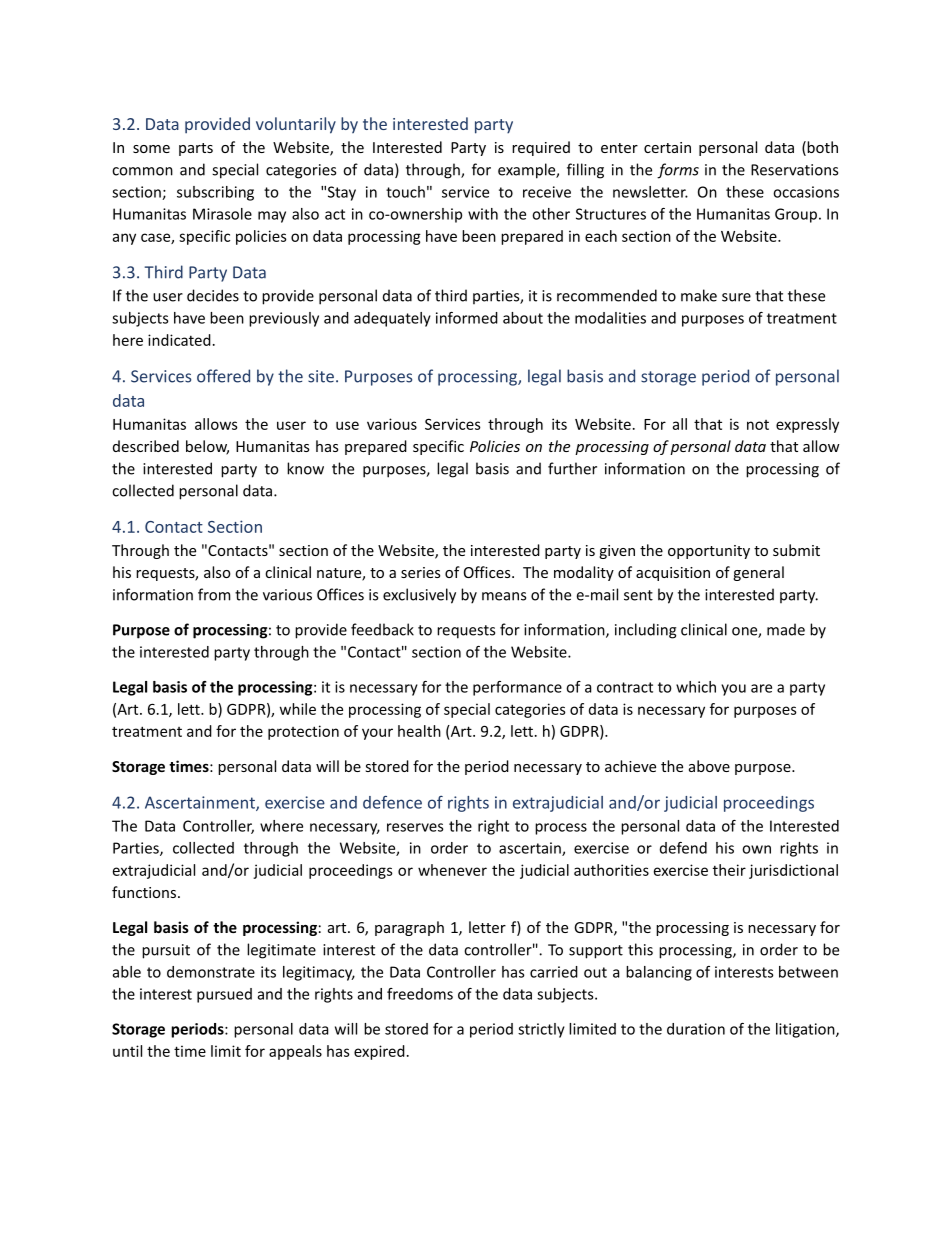 Image resolution: width=952 pixels, height=1233 pixels. What do you see at coordinates (420, 994) in the screenshot?
I see `freedoms` at bounding box center [420, 994].
